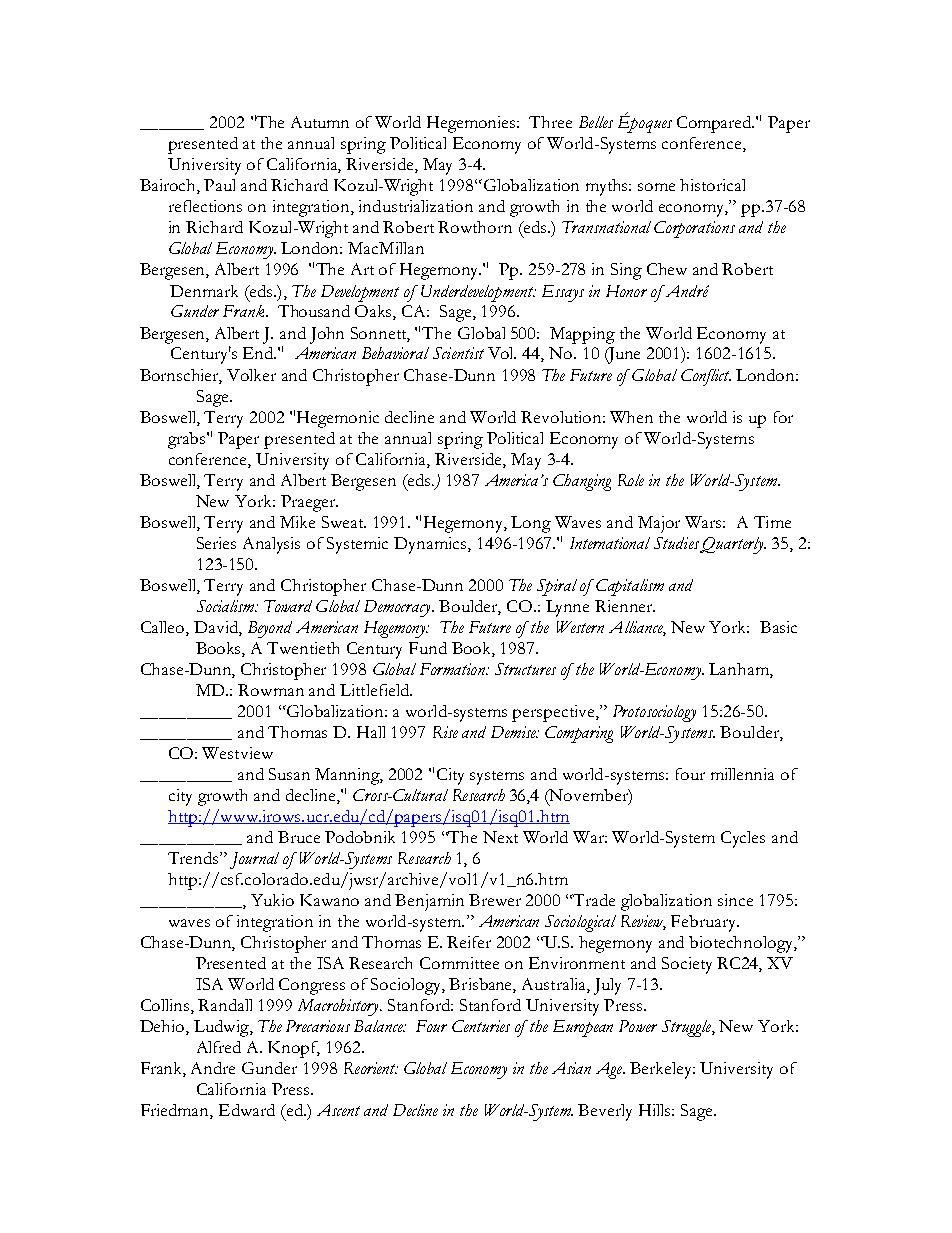  I want to click on Lanham, so click(740, 670).
